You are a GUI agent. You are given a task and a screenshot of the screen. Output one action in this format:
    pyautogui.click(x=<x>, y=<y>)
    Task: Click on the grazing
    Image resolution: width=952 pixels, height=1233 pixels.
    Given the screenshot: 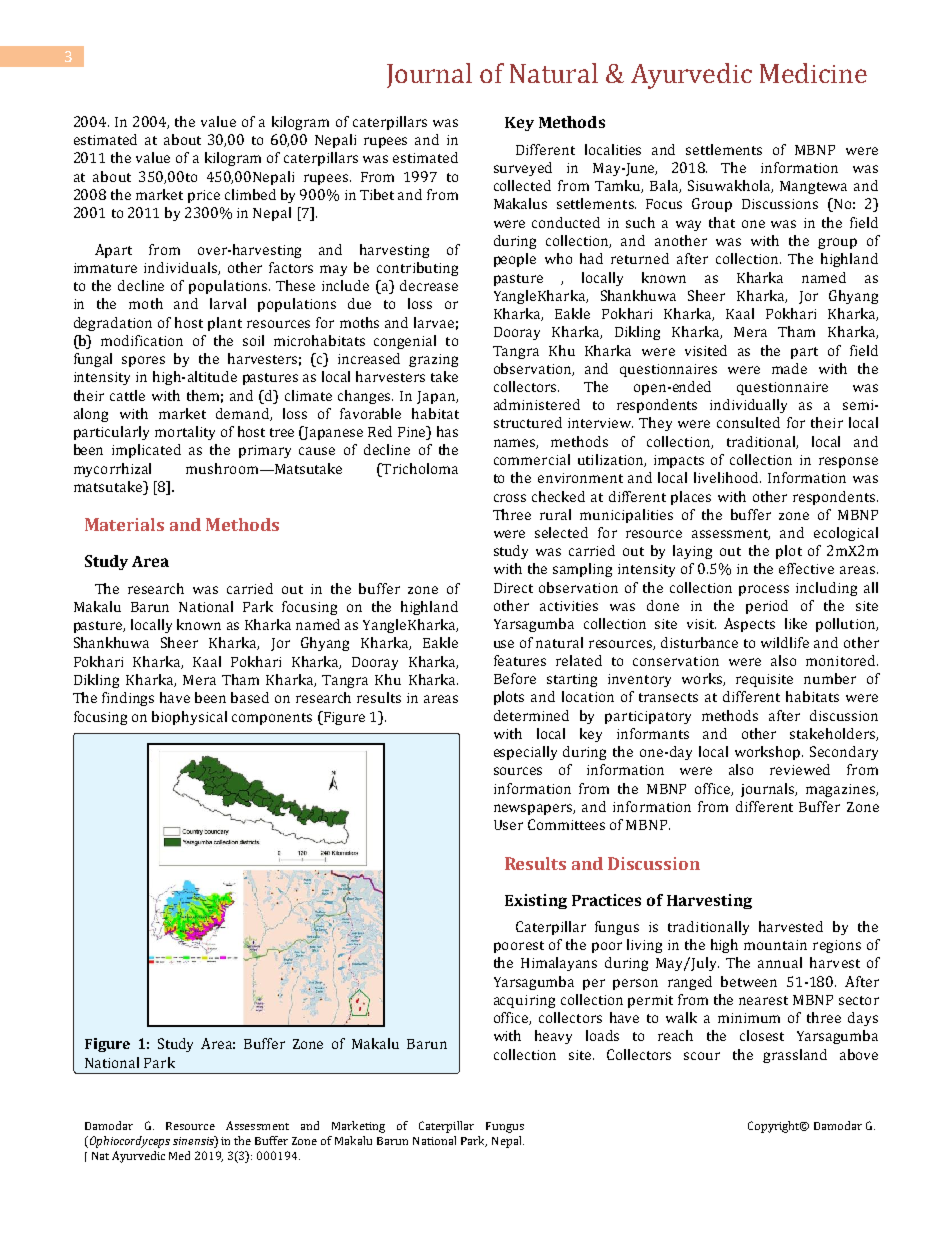 What is the action you would take?
    pyautogui.click(x=433, y=360)
